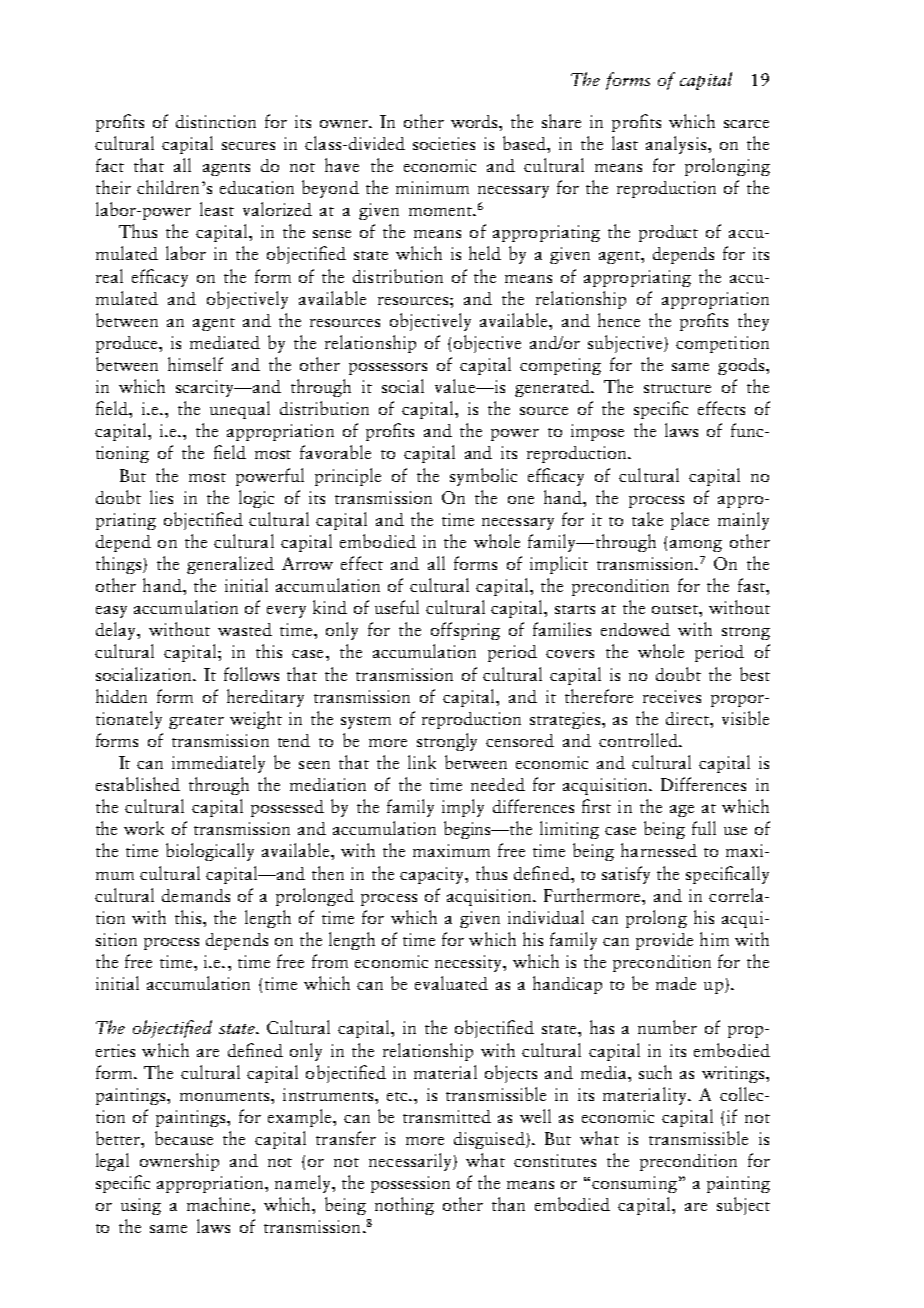  What do you see at coordinates (184, 1138) in the screenshot?
I see `because` at bounding box center [184, 1138].
